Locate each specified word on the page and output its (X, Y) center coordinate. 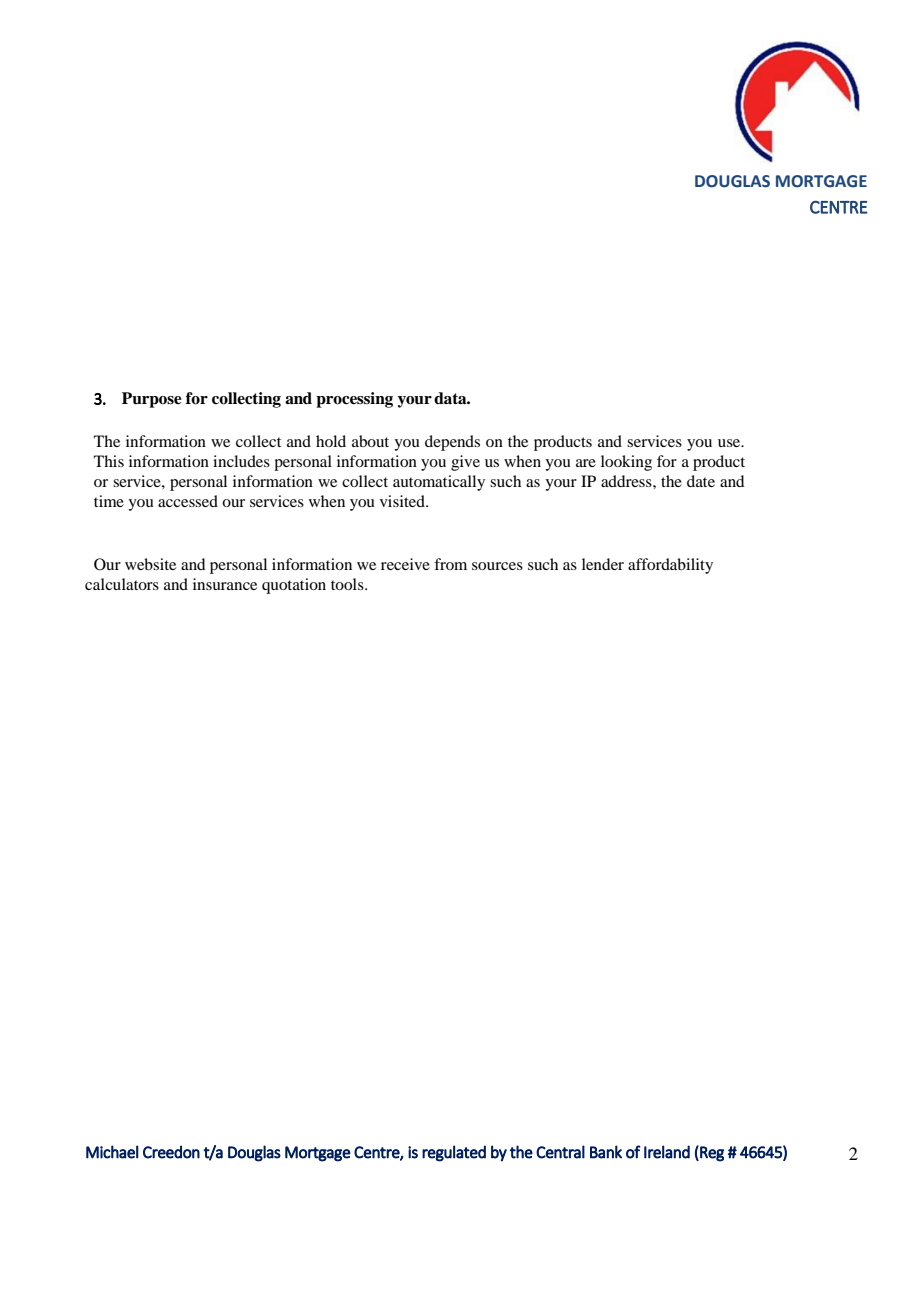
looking (626, 463)
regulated (454, 1153)
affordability (670, 566)
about (370, 441)
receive (405, 564)
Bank (606, 1152)
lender (603, 564)
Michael (112, 1152)
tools (348, 584)
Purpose (152, 400)
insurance (225, 584)
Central (560, 1152)
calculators (122, 584)
